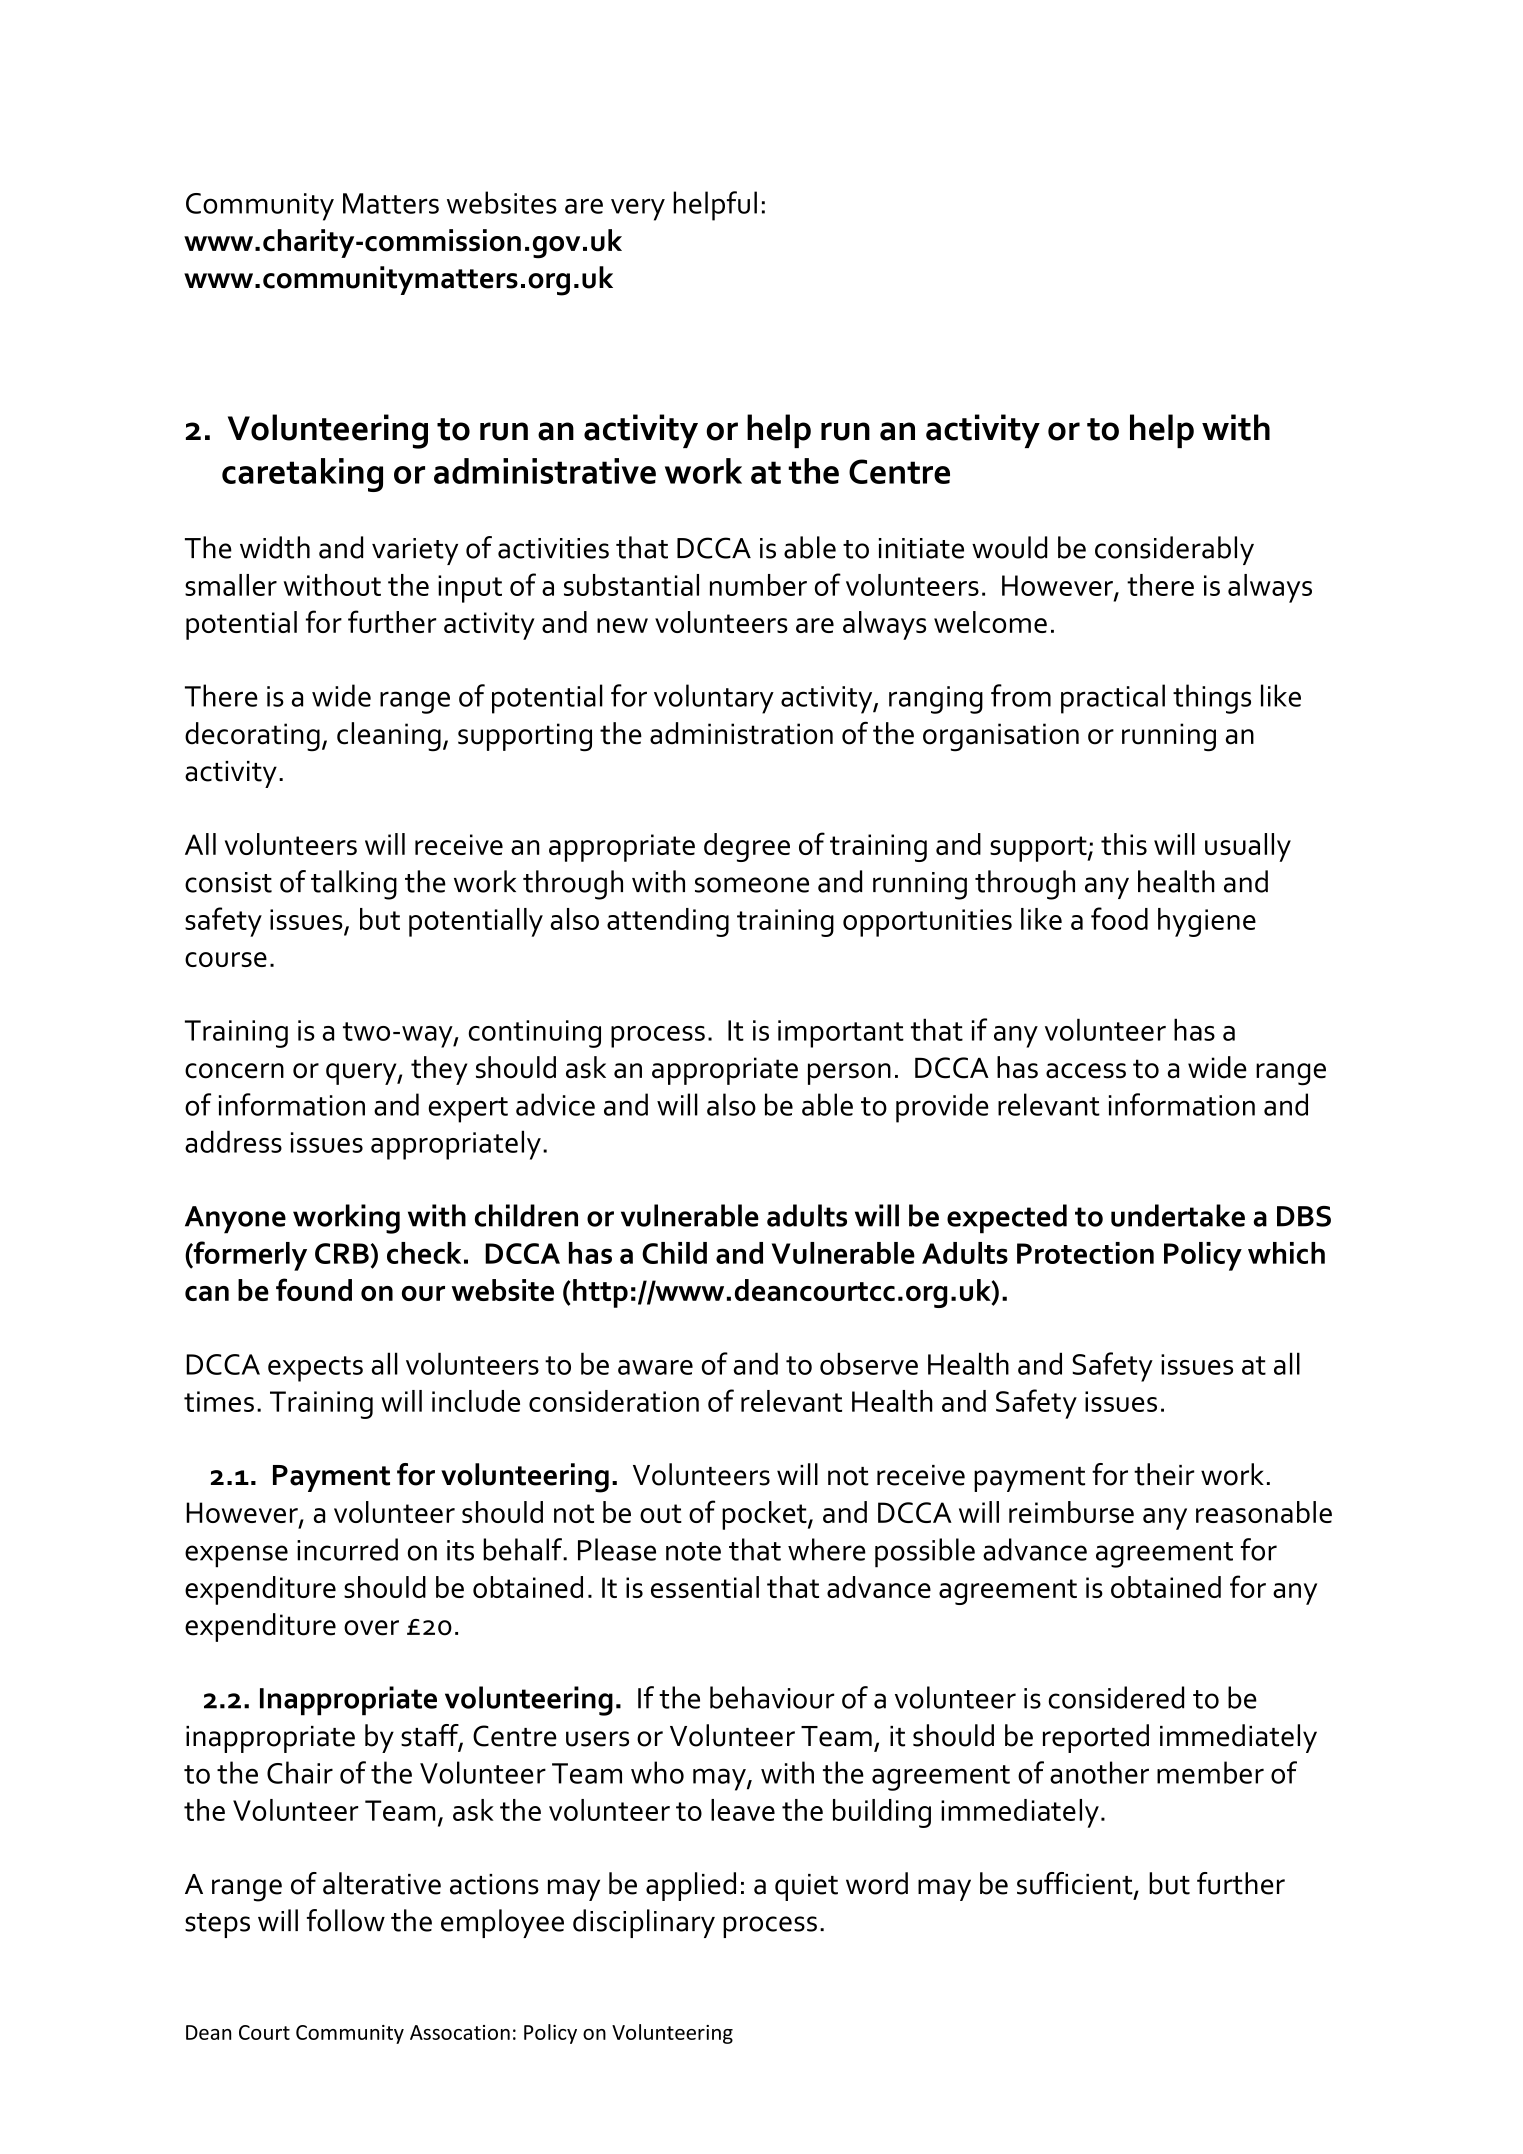  I want to click on access, so click(1086, 1071).
